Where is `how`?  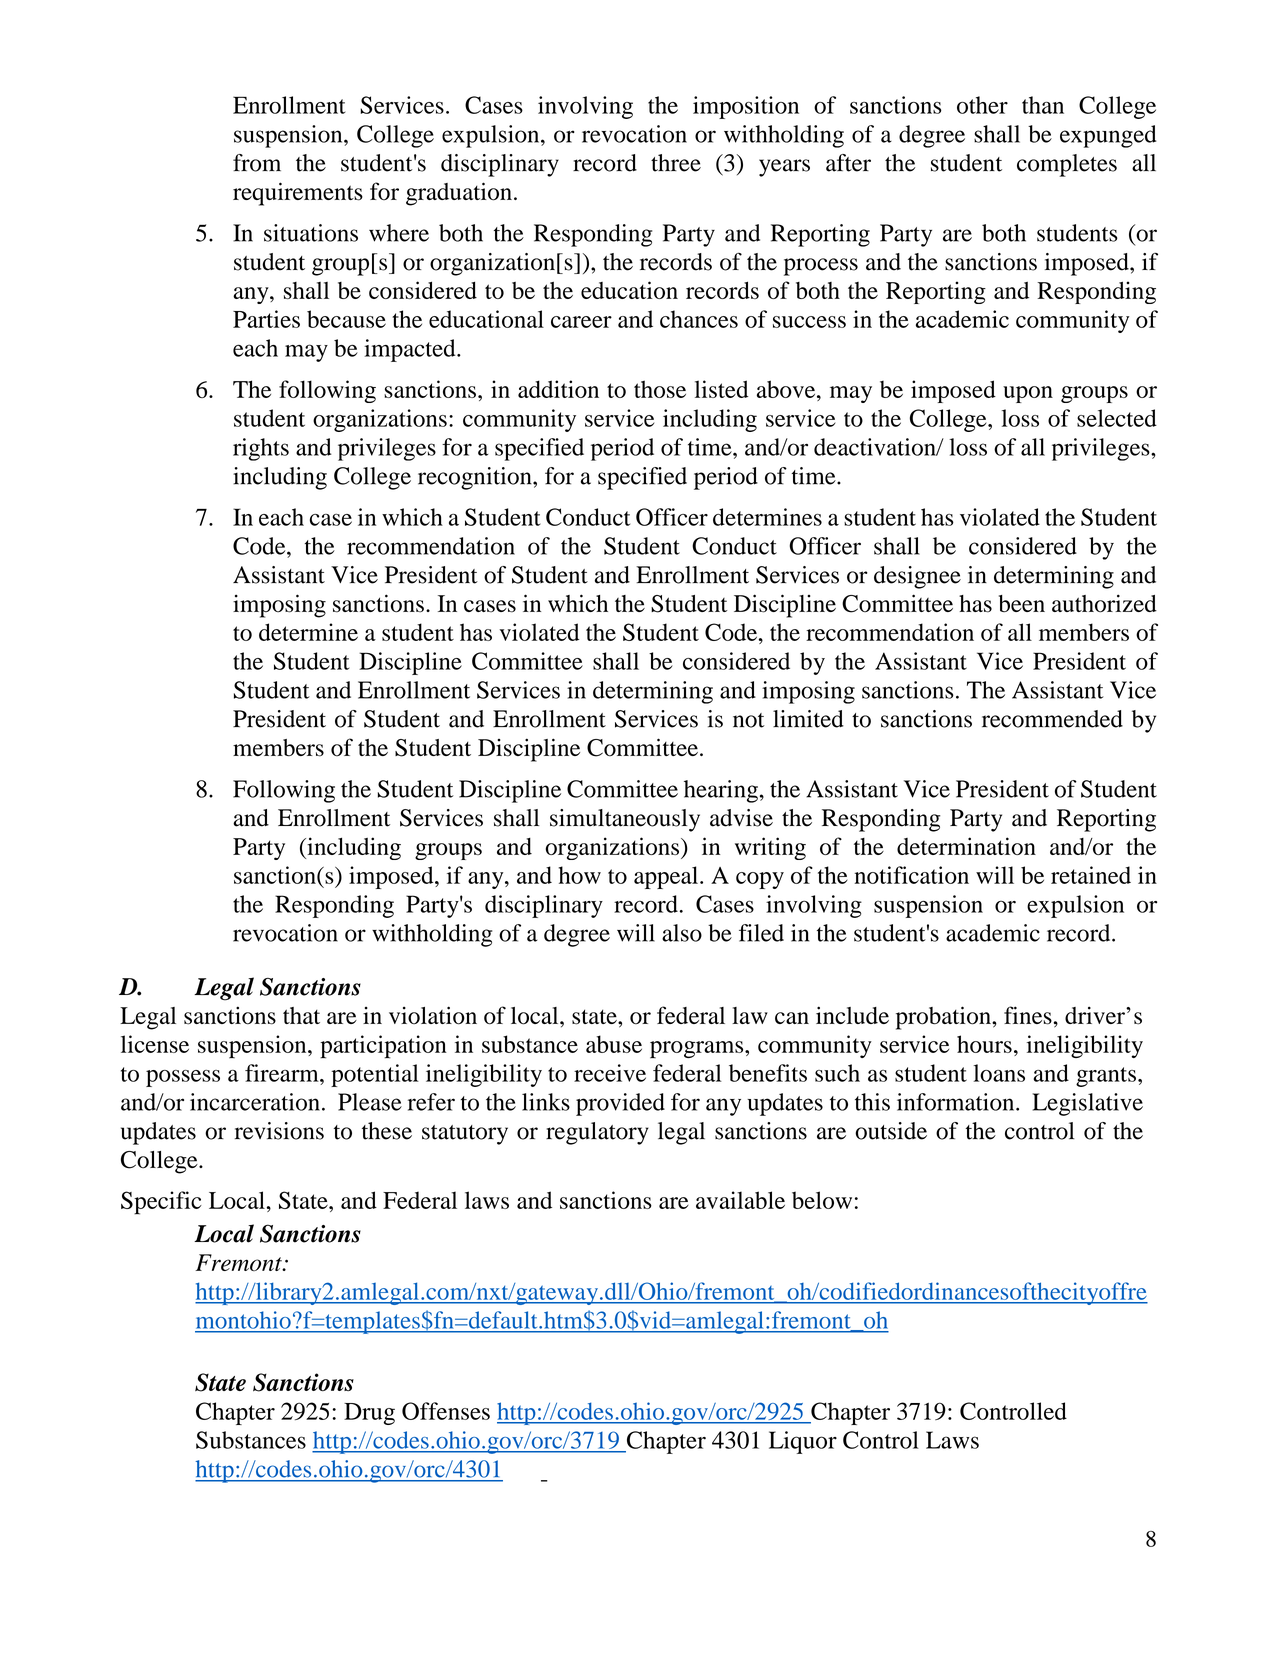
how is located at coordinates (579, 875).
